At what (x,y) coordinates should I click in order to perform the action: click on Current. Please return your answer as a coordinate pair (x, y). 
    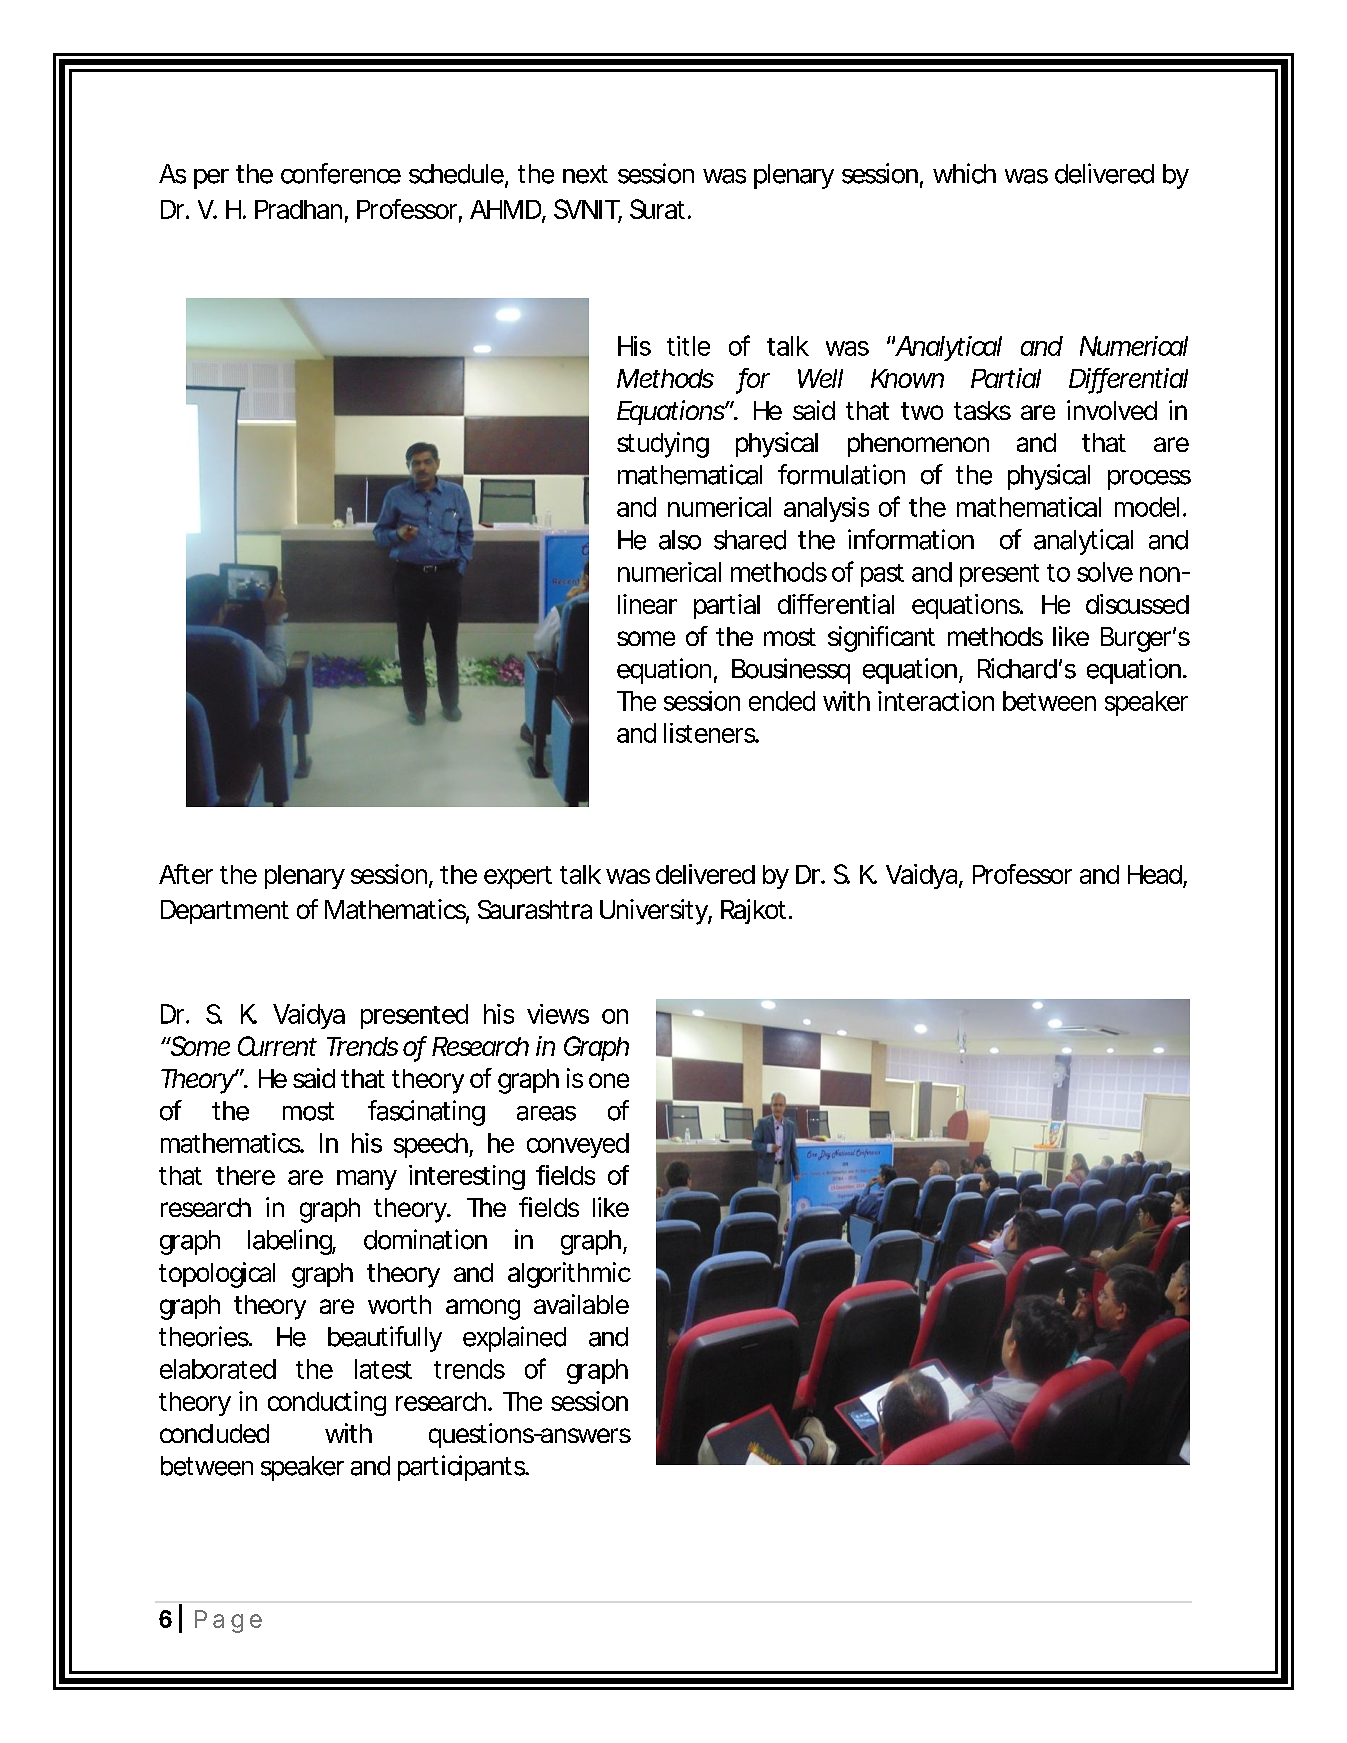
    Looking at the image, I should click on (277, 1046).
